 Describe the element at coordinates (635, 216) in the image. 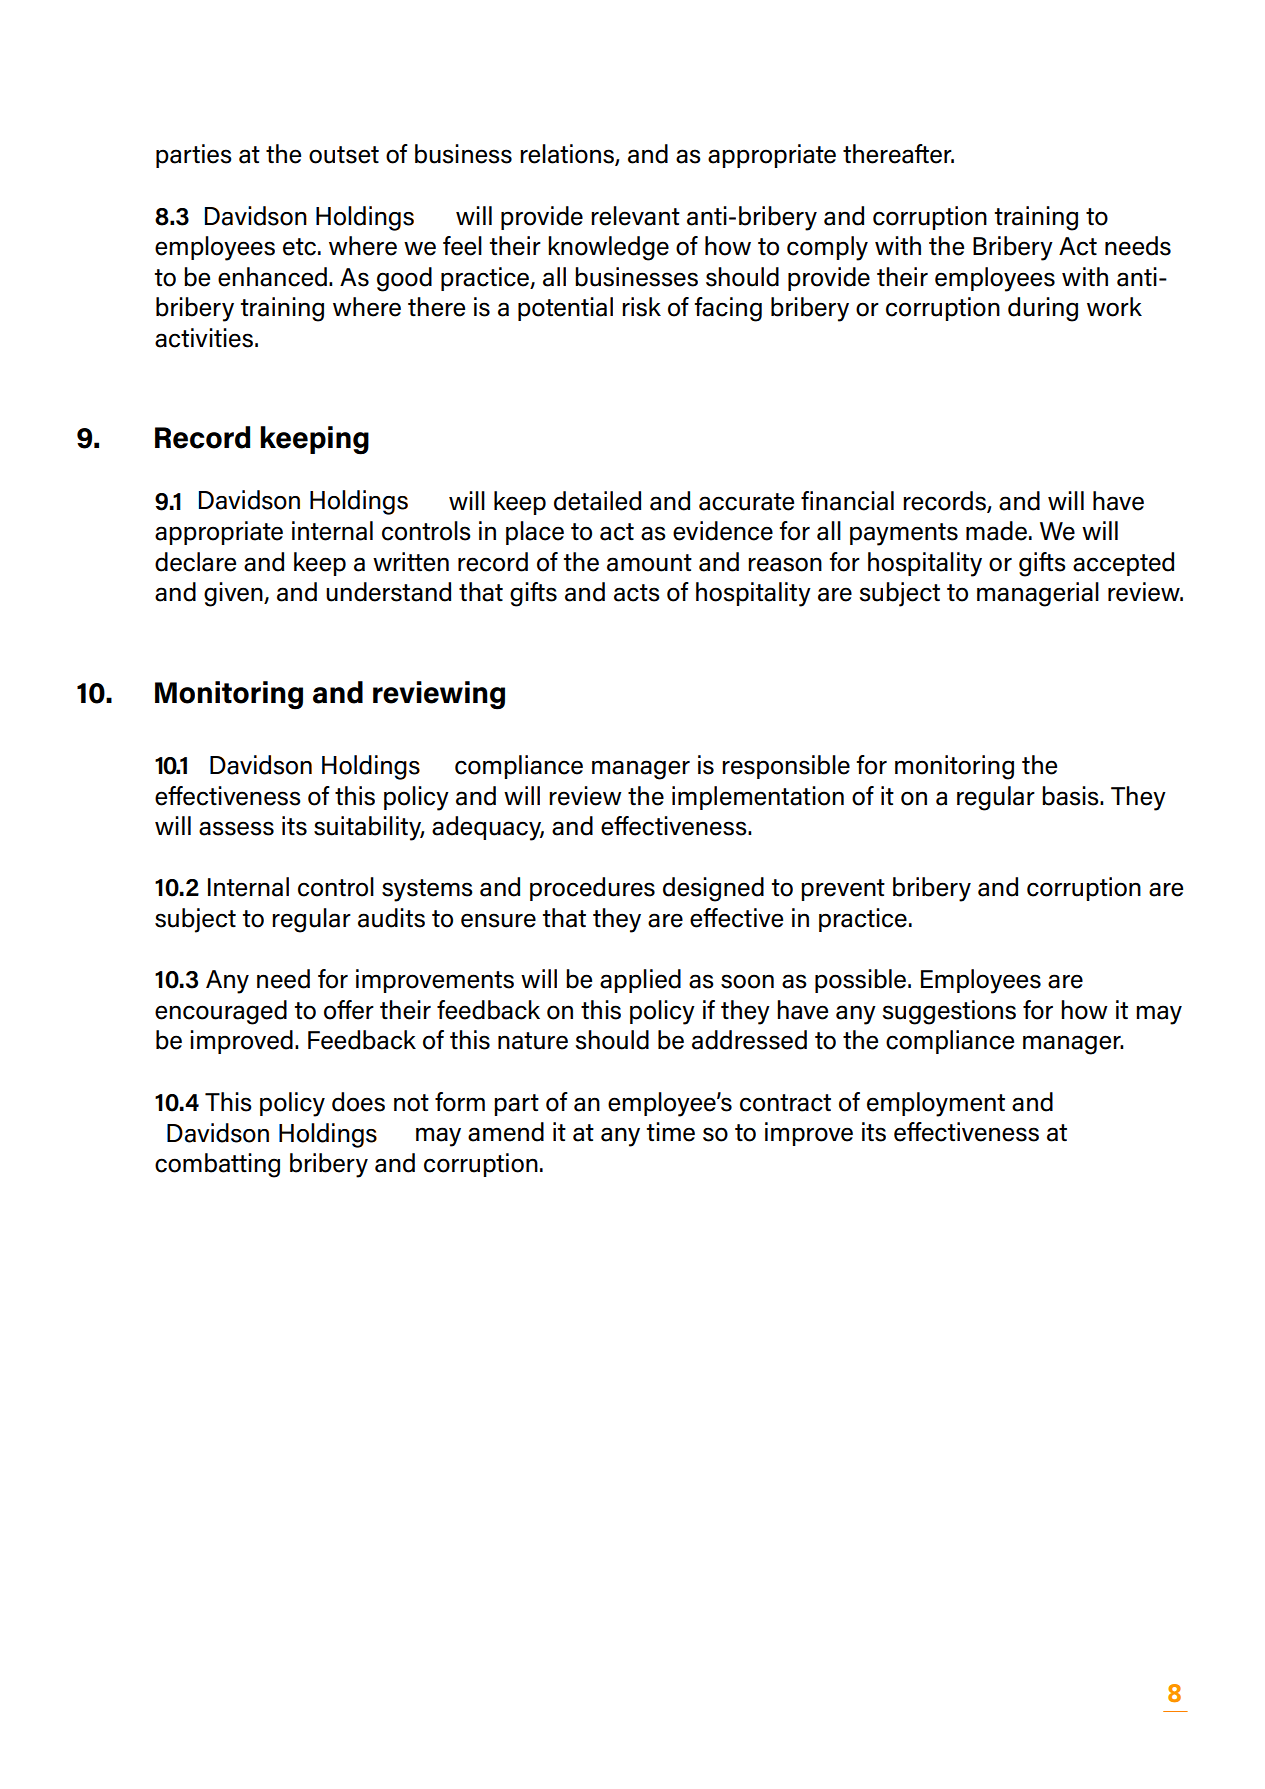

I see `relevant` at that location.
